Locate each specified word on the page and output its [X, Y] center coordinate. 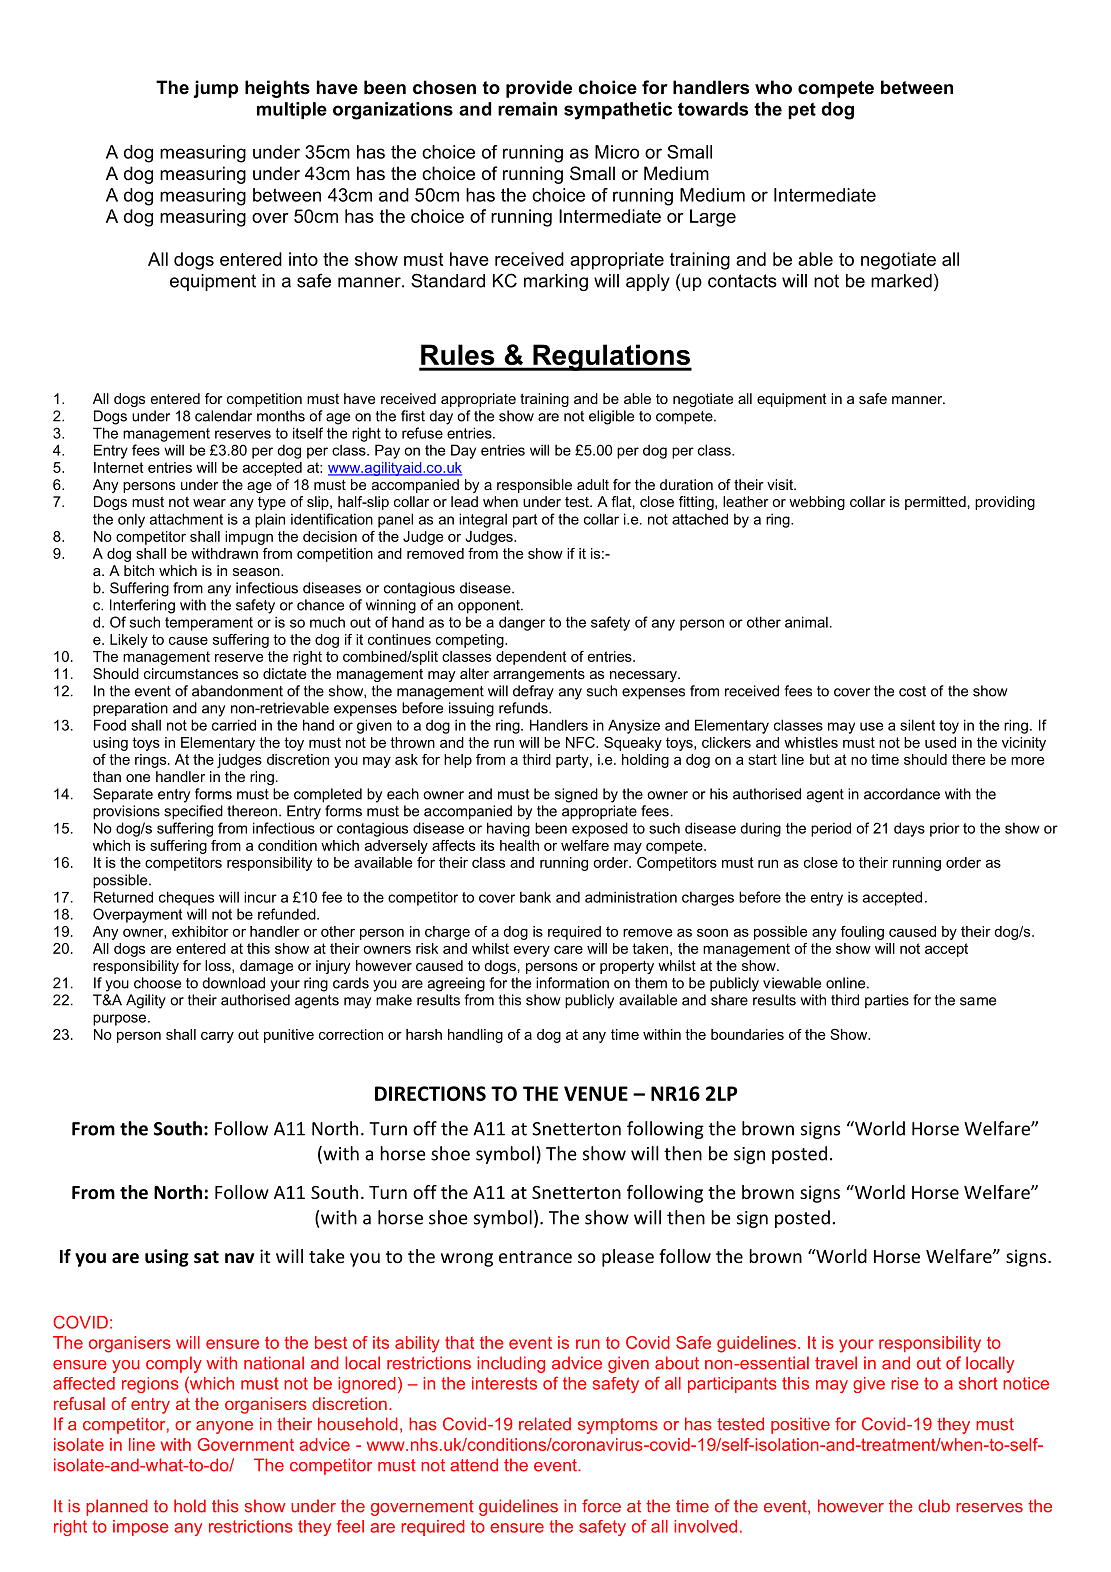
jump [215, 89]
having [508, 829]
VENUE [596, 1093]
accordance [902, 794]
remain [527, 109]
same [978, 1001]
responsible [534, 486]
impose [141, 1528]
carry [217, 1037]
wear [209, 503]
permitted [935, 503]
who [773, 87]
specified [193, 812]
